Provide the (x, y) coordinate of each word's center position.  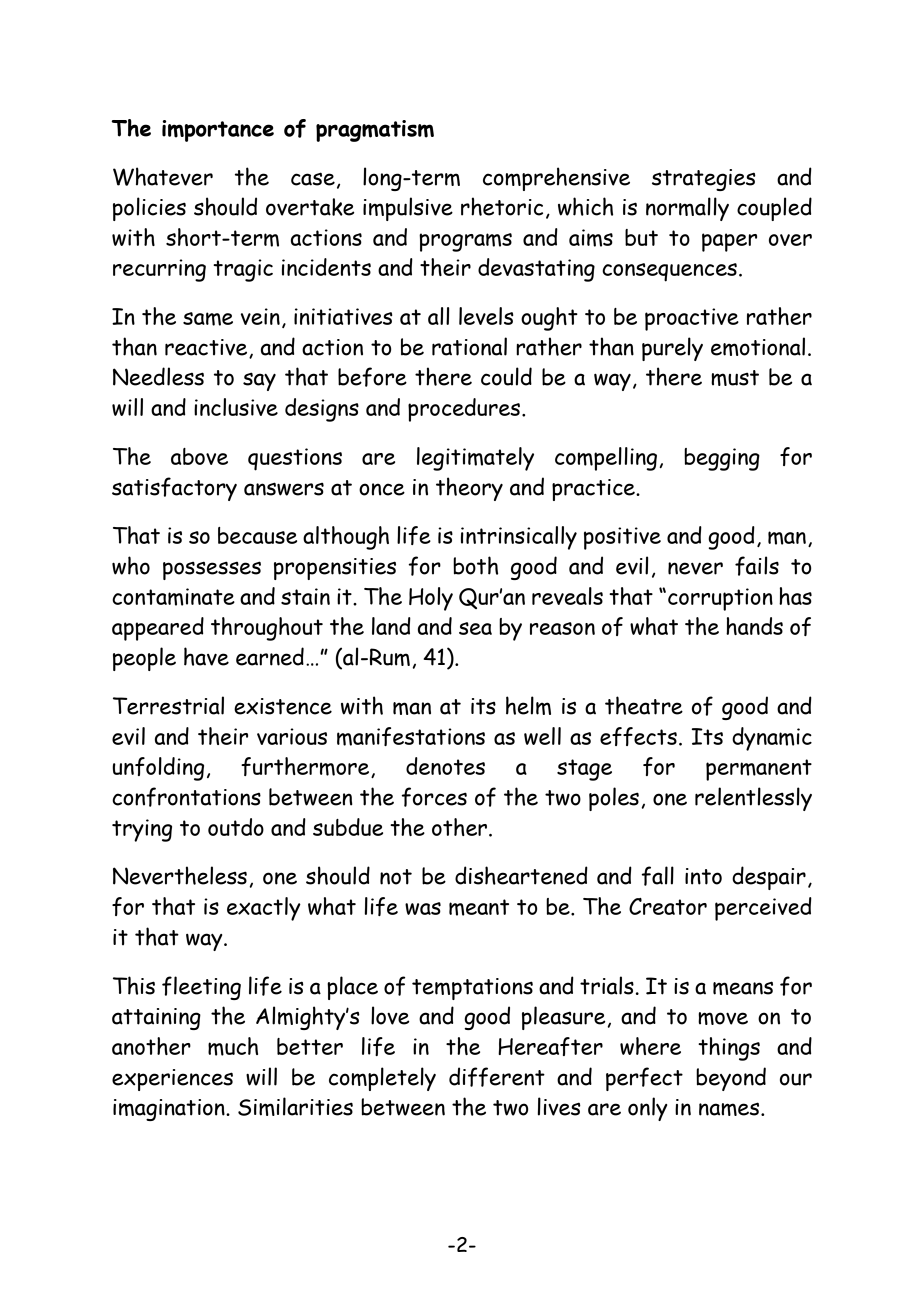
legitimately (475, 459)
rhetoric (502, 206)
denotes (445, 766)
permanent (759, 770)
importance (218, 131)
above (199, 456)
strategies (704, 180)
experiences (172, 1080)
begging (722, 459)
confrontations (186, 797)
